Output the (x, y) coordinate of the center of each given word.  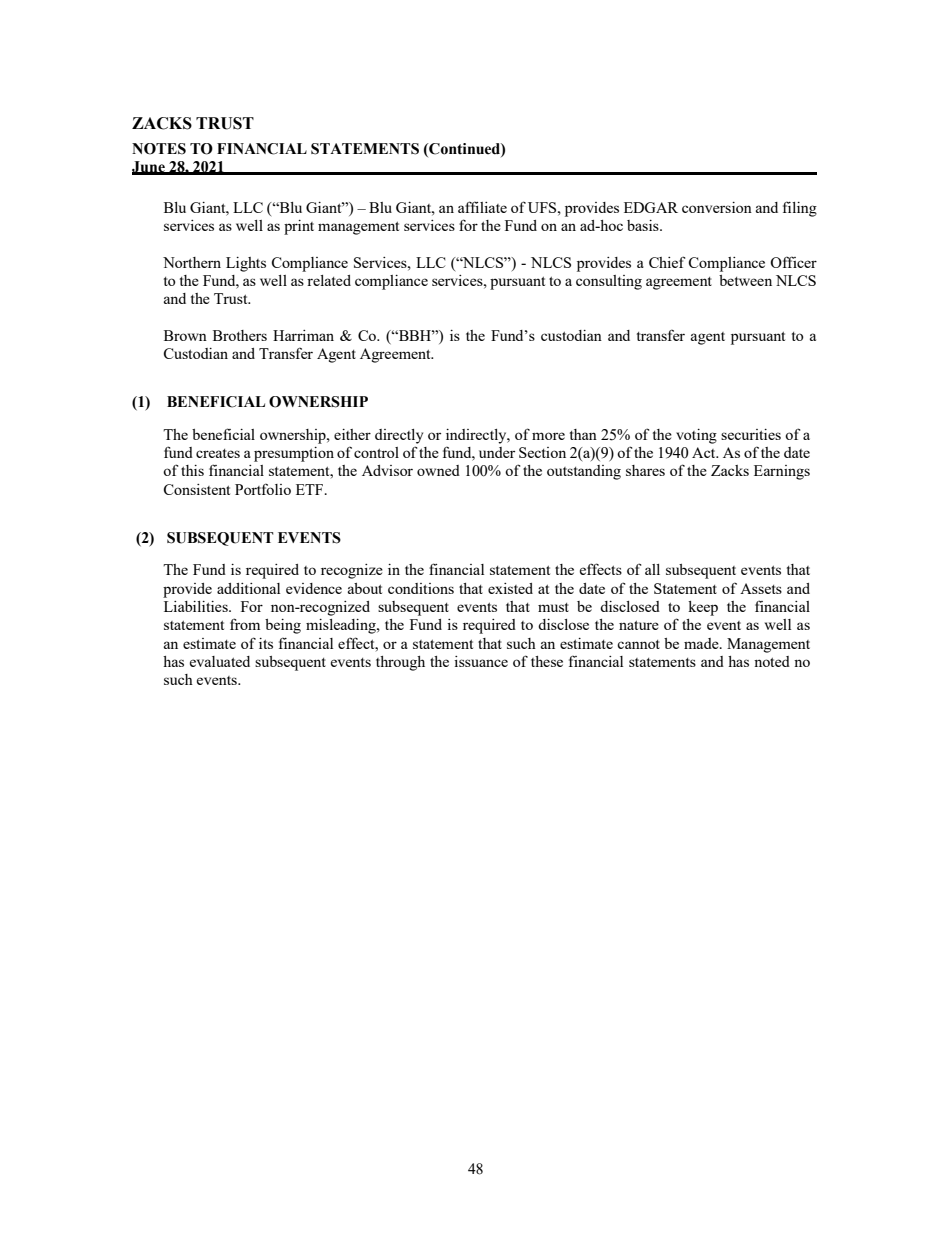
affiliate (482, 207)
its (266, 643)
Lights (246, 264)
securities (751, 434)
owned (438, 470)
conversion (717, 207)
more (548, 436)
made (702, 643)
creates (218, 453)
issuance (481, 661)
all (652, 569)
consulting (609, 282)
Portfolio (263, 489)
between (745, 280)
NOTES (159, 149)
